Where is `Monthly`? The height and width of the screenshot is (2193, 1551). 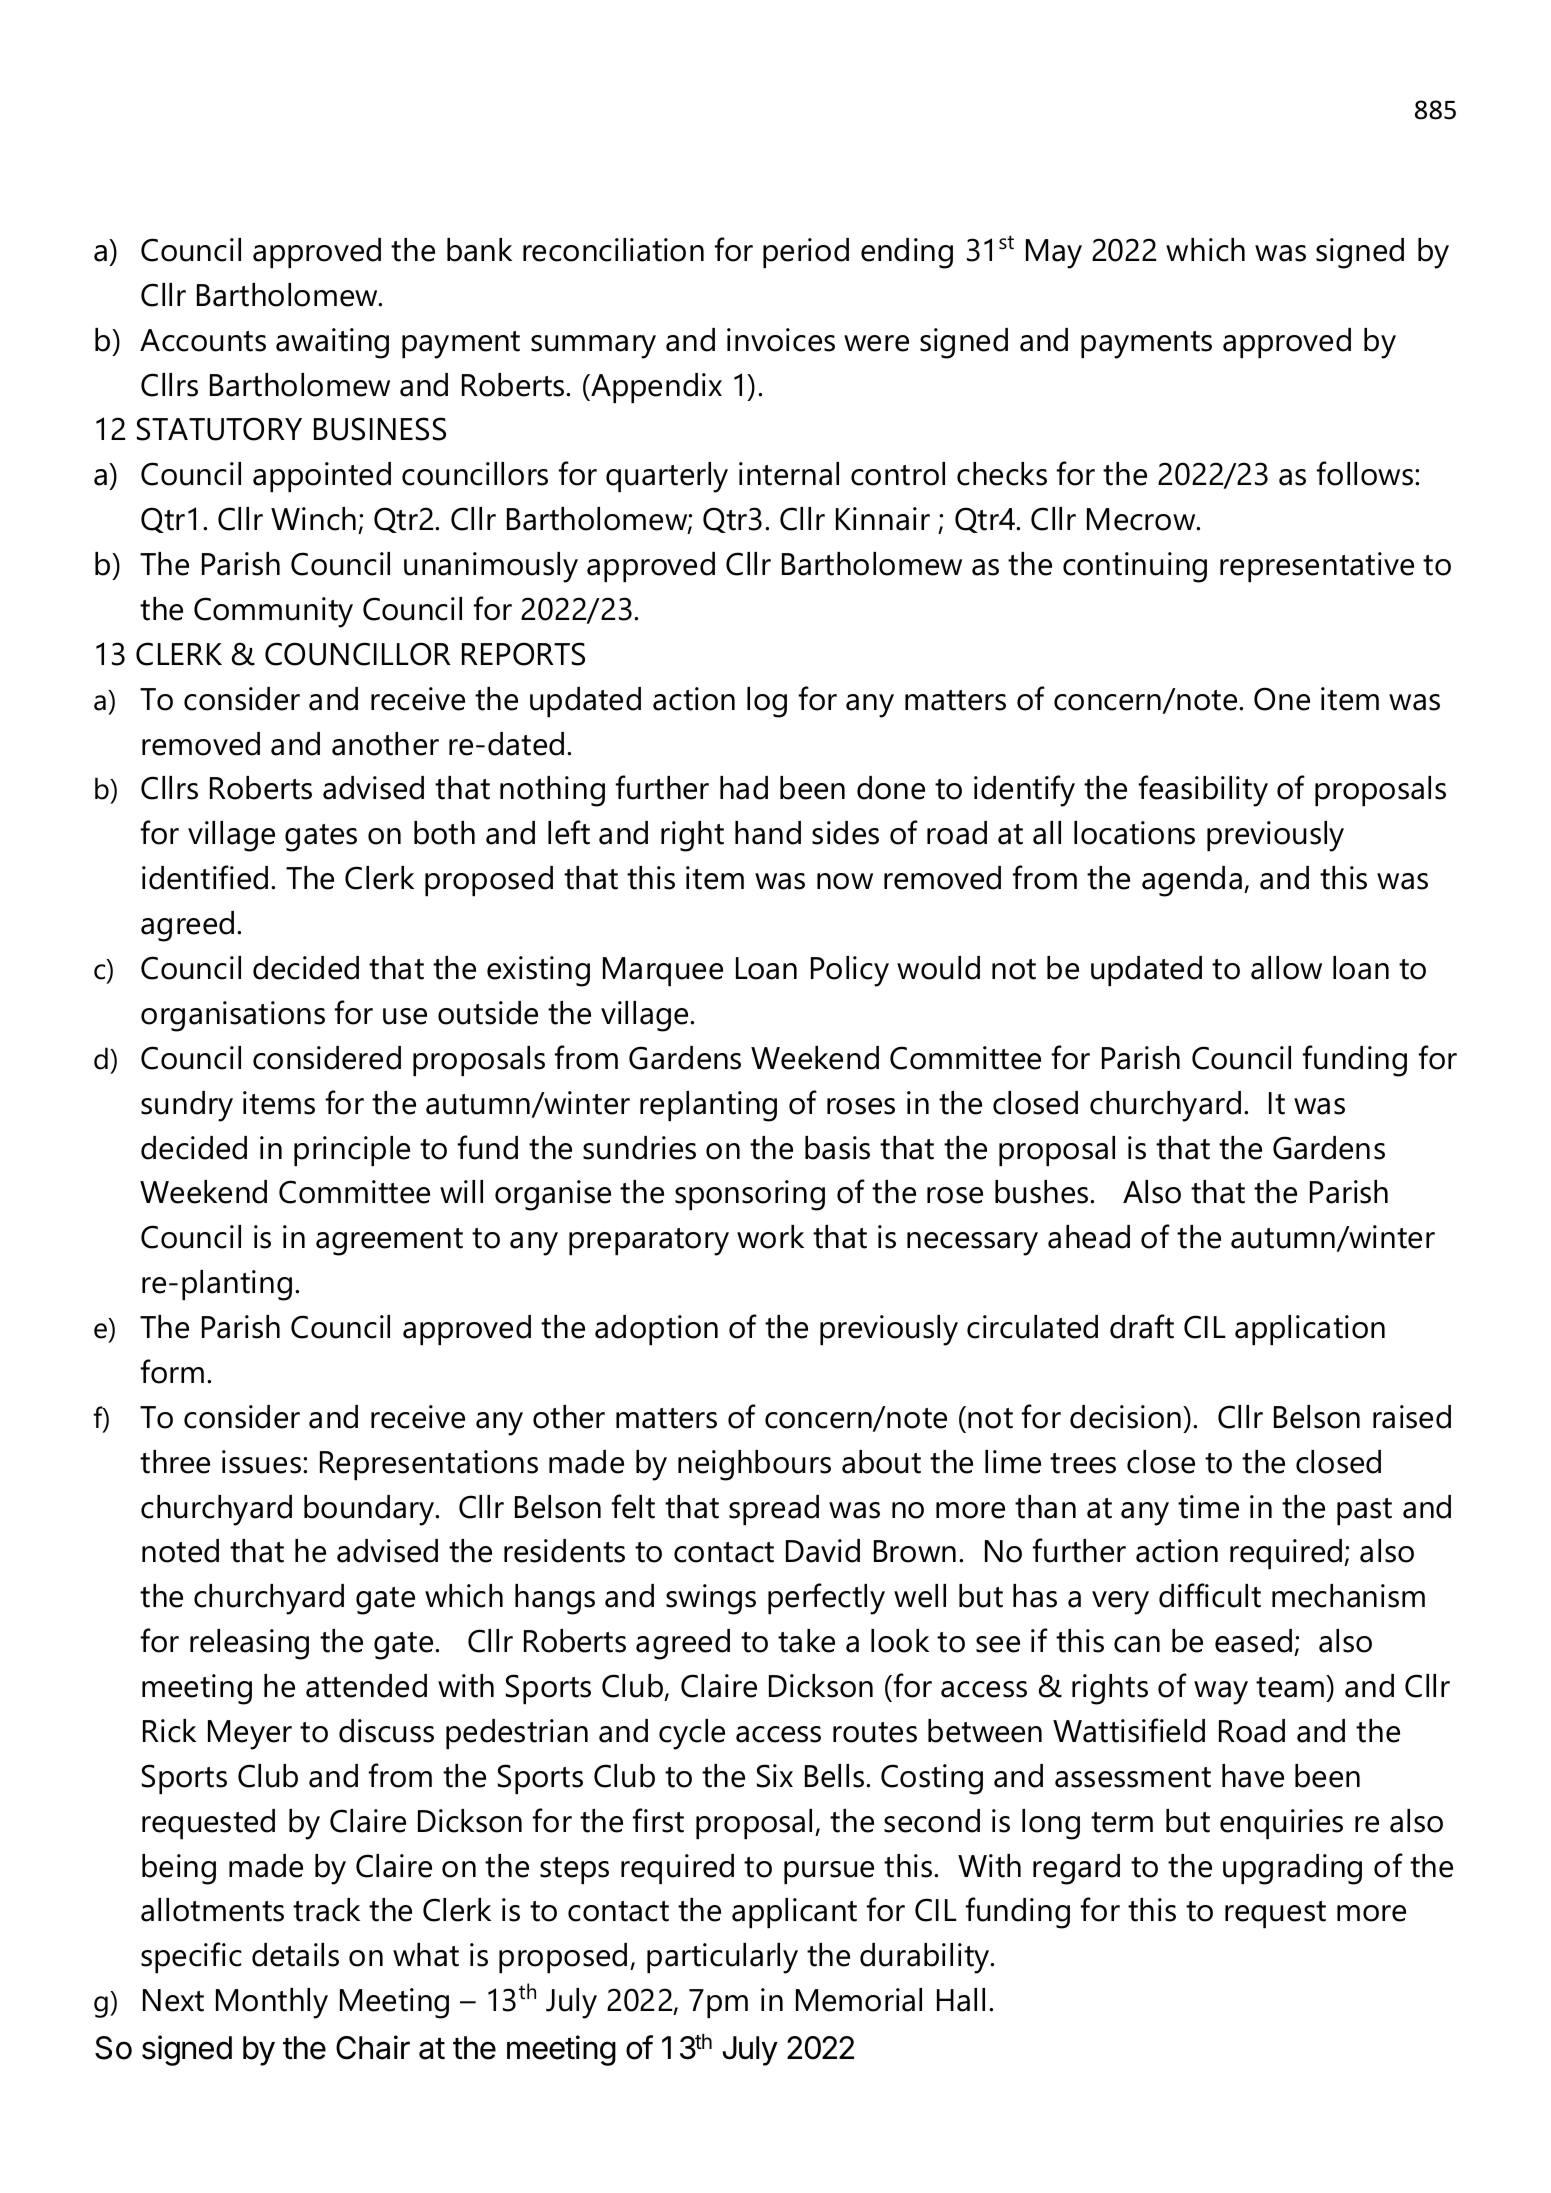 Monthly is located at coordinates (272, 2003).
